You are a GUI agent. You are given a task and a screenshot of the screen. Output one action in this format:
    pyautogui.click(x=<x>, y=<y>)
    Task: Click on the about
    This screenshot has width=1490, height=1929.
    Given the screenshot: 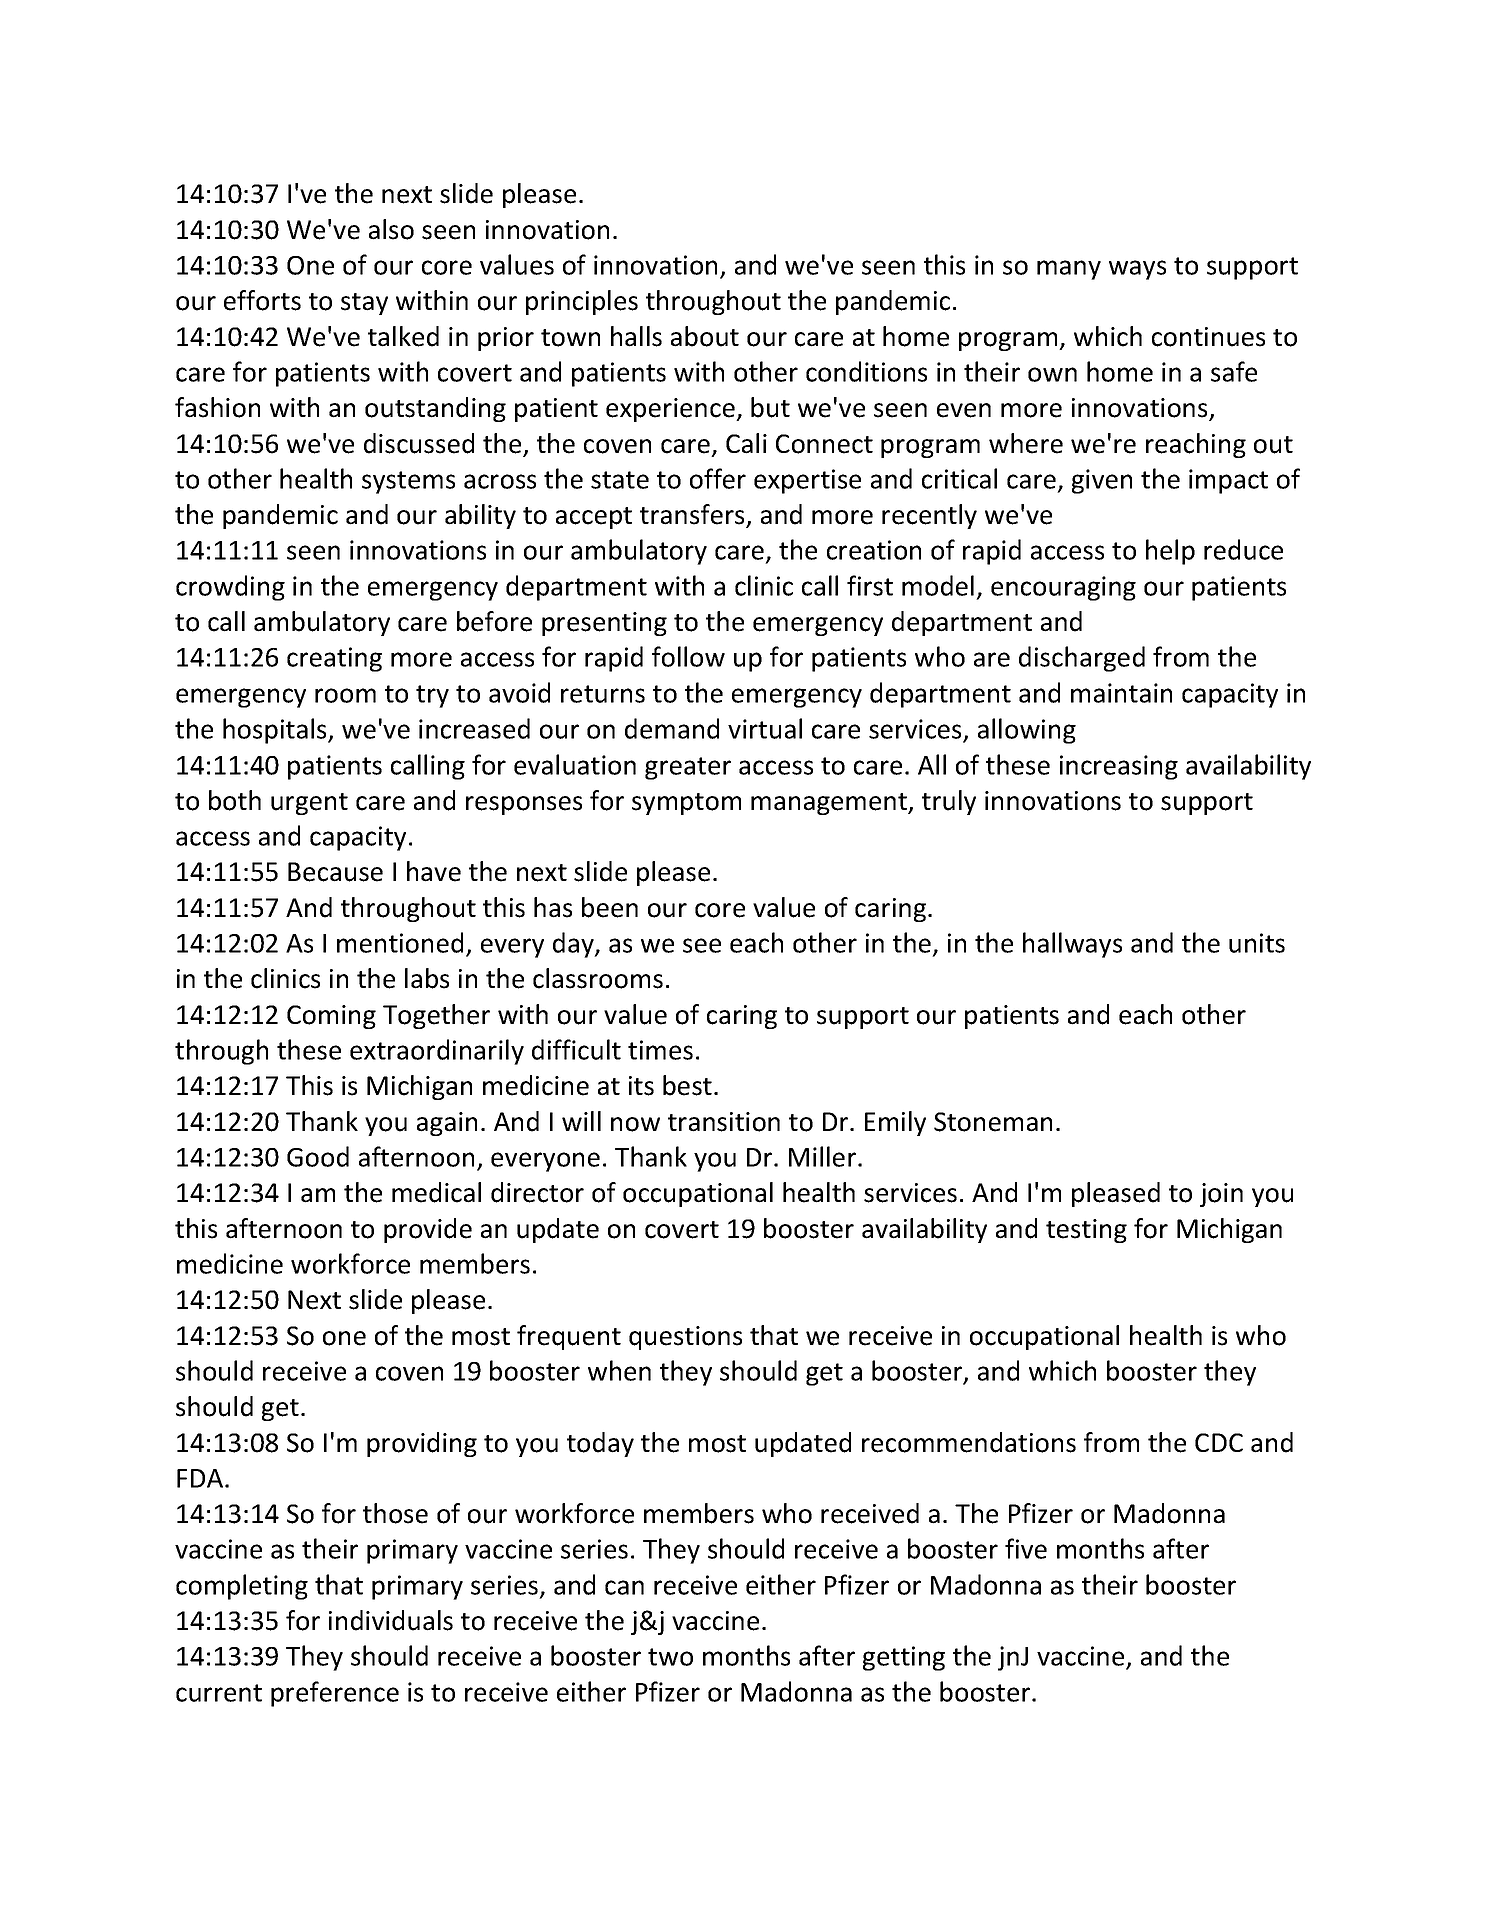 What is the action you would take?
    pyautogui.click(x=705, y=336)
